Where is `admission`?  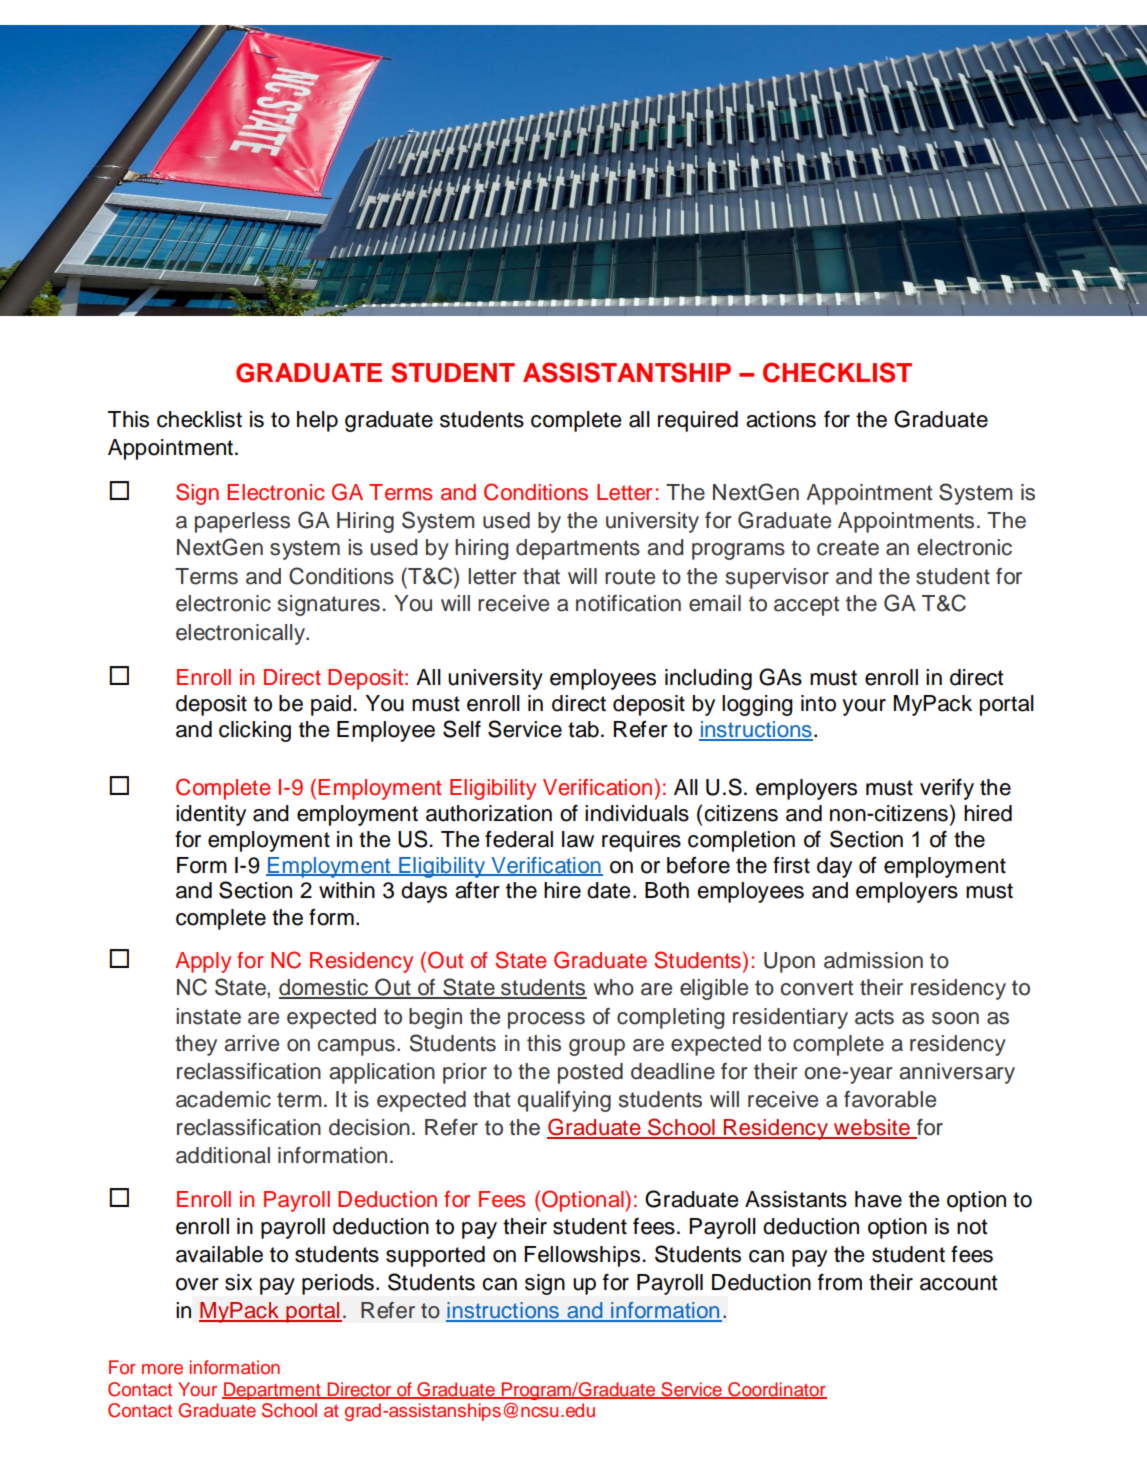
admission is located at coordinates (873, 960).
